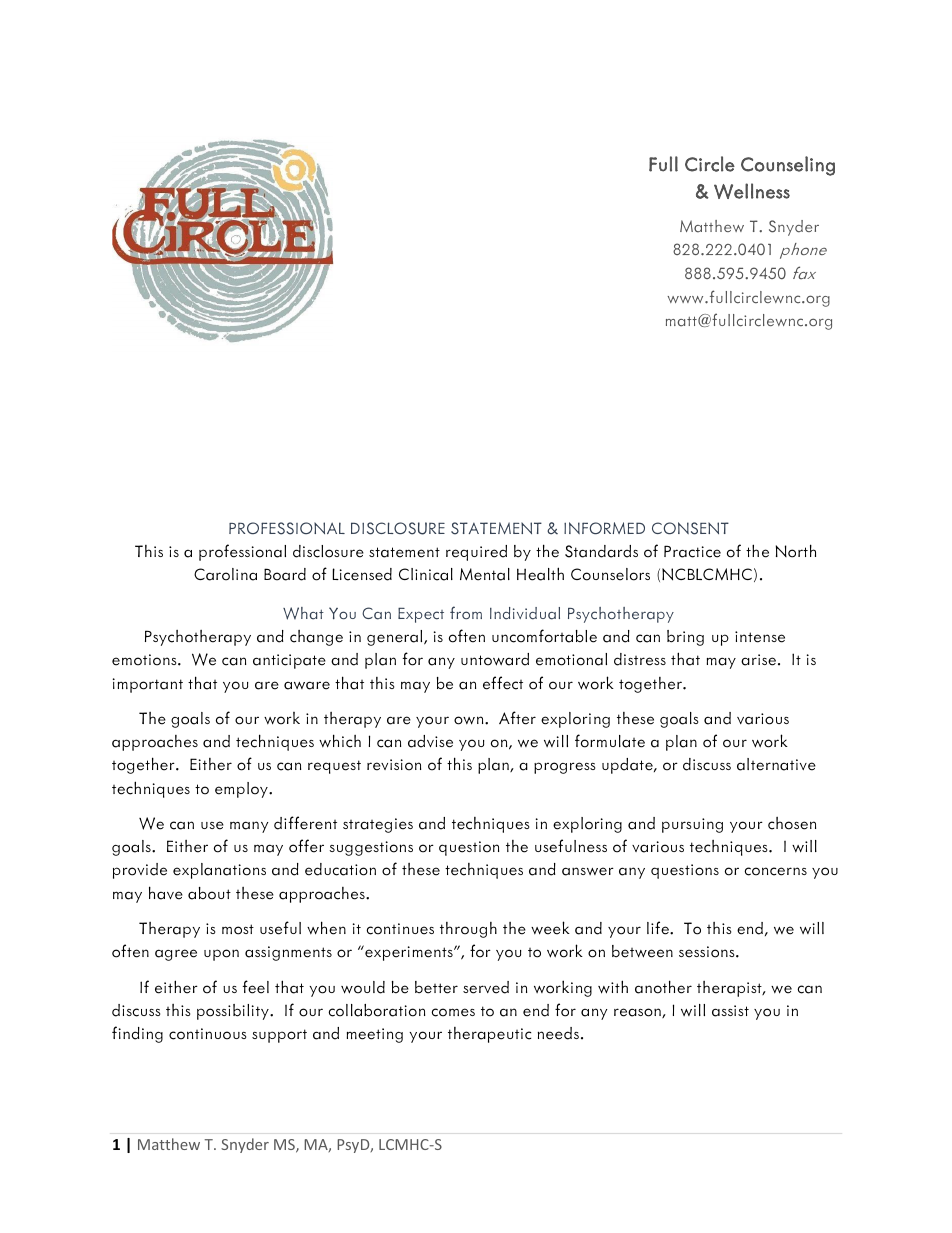 This document has height=1233, width=952. What do you see at coordinates (776, 764) in the document?
I see `alternative` at bounding box center [776, 764].
